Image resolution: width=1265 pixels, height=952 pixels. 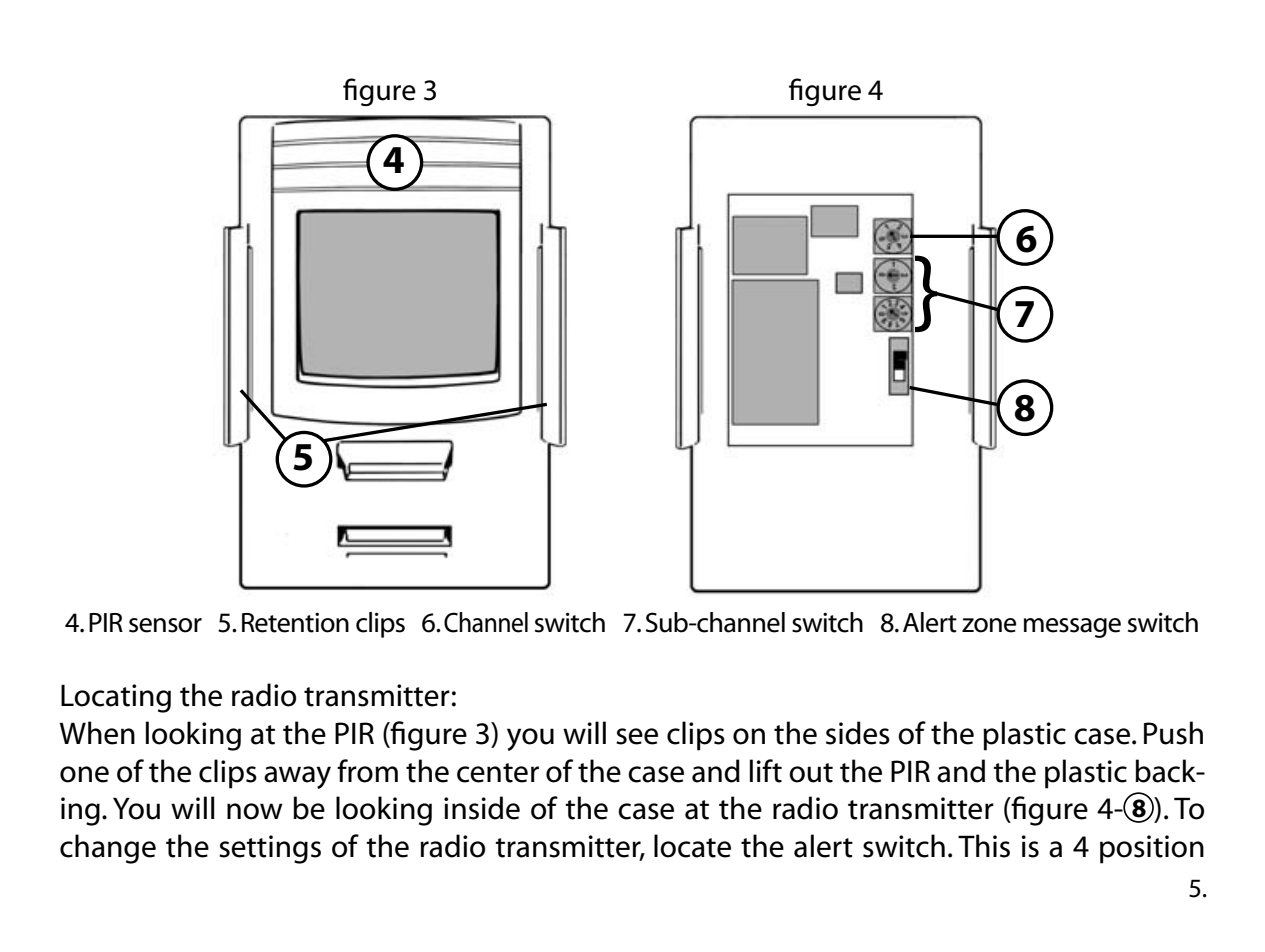 What do you see at coordinates (482, 808) in the document?
I see `inside` at bounding box center [482, 808].
